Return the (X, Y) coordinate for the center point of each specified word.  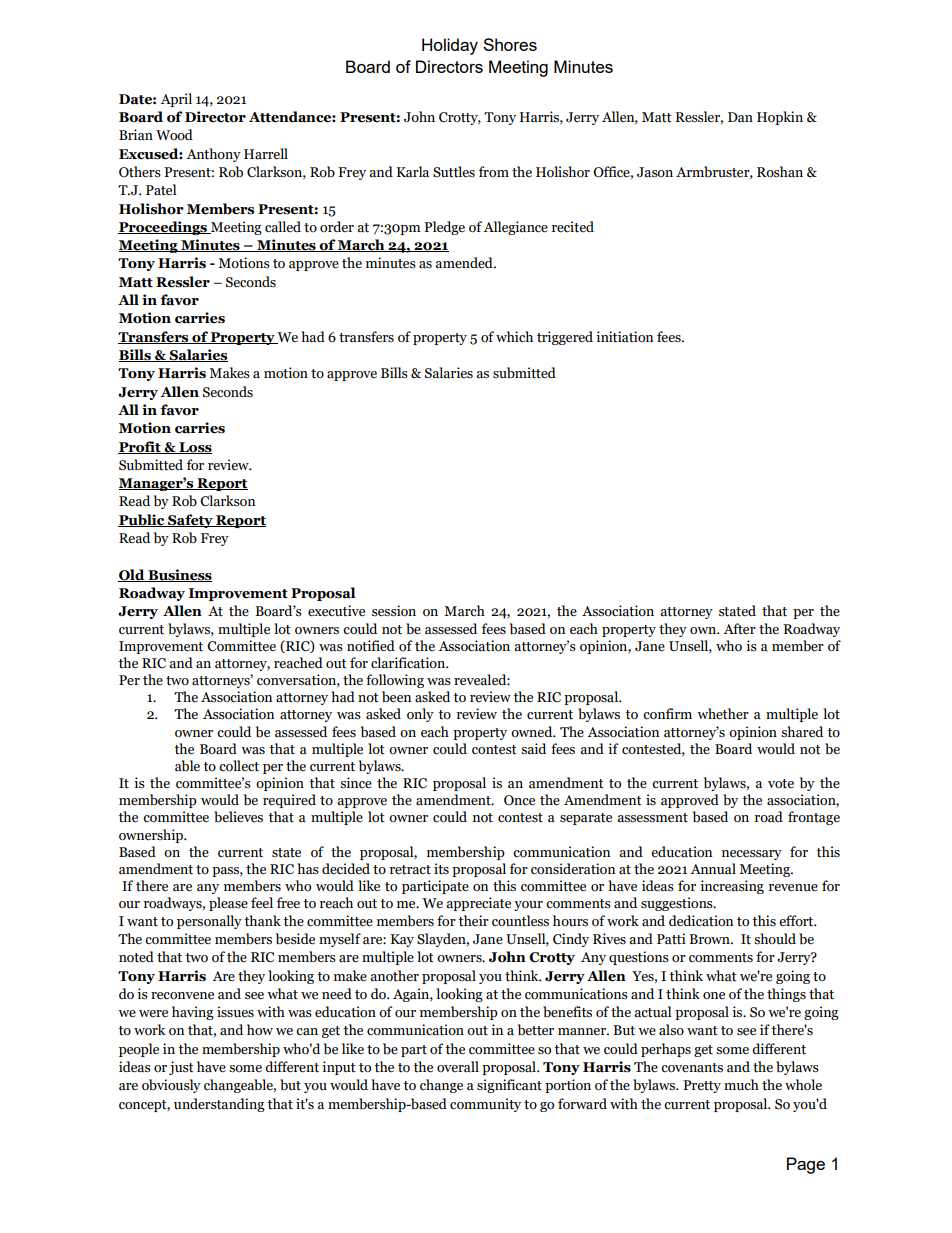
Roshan (780, 172)
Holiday (450, 46)
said (533, 749)
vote (781, 784)
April (176, 100)
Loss (194, 448)
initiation (624, 337)
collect (239, 766)
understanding (219, 1105)
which (514, 337)
